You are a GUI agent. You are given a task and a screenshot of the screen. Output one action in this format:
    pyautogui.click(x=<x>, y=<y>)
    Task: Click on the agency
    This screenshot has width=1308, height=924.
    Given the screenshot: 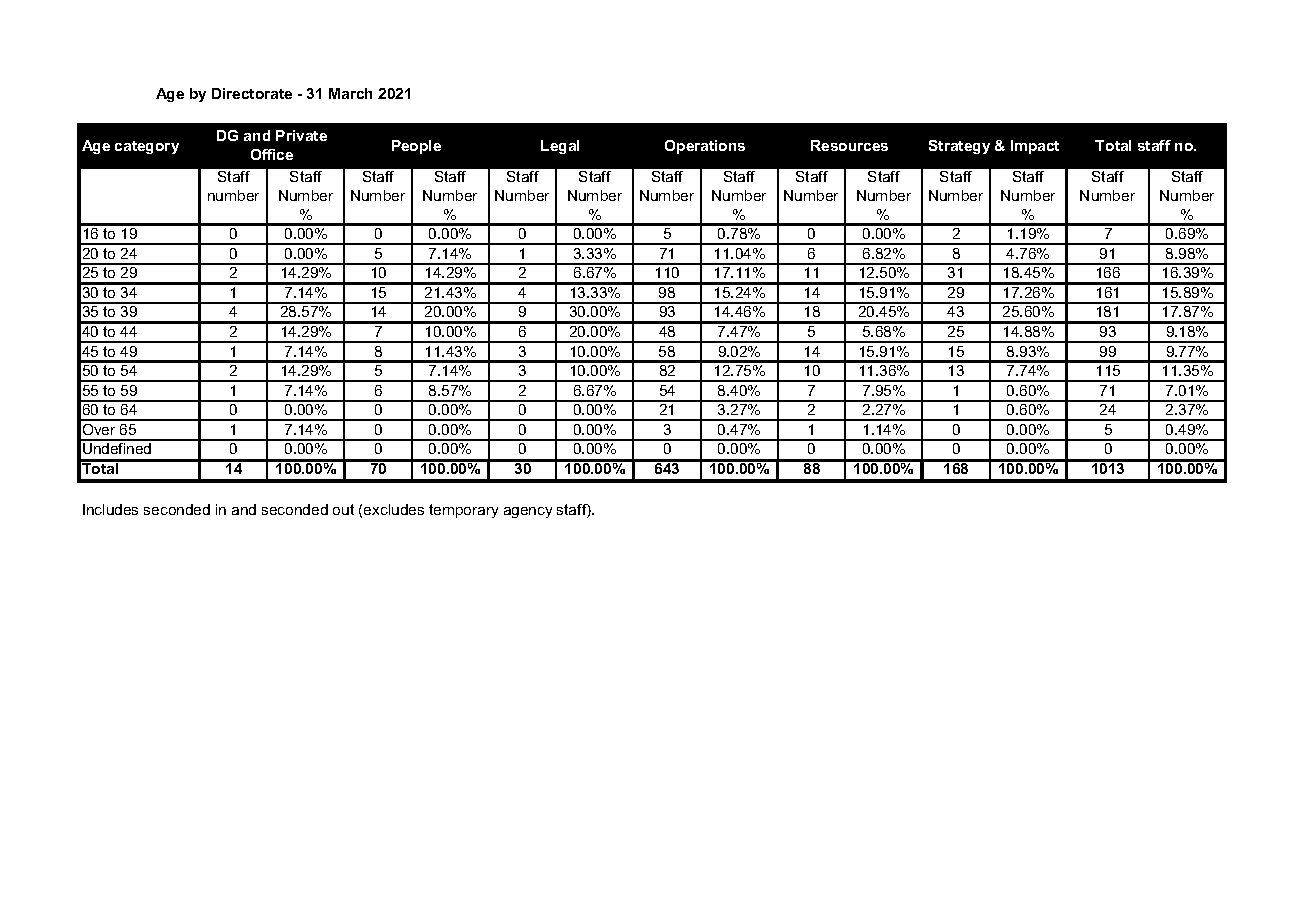 What is the action you would take?
    pyautogui.click(x=528, y=512)
